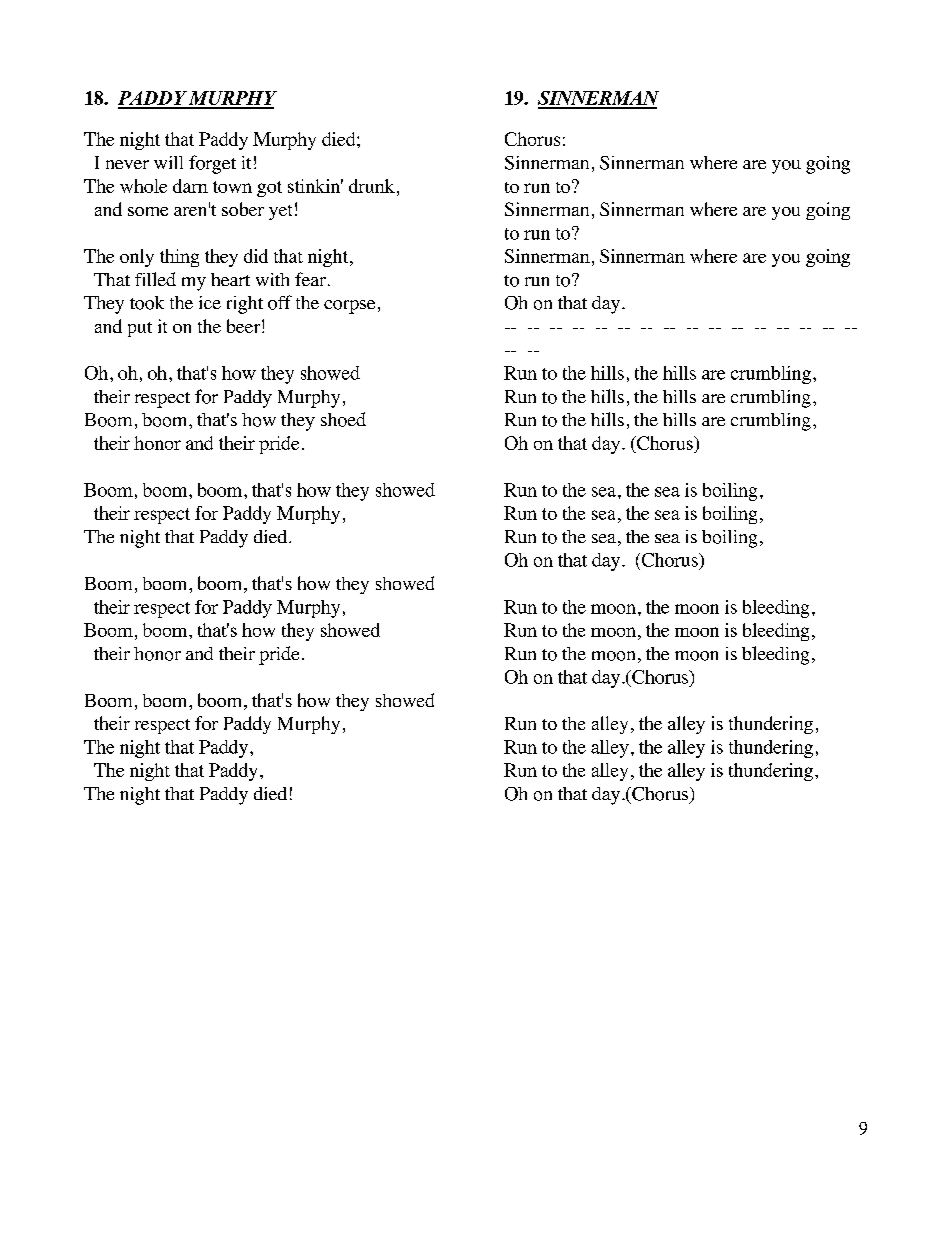 The width and height of the image is (952, 1233). I want to click on sober, so click(243, 209).
